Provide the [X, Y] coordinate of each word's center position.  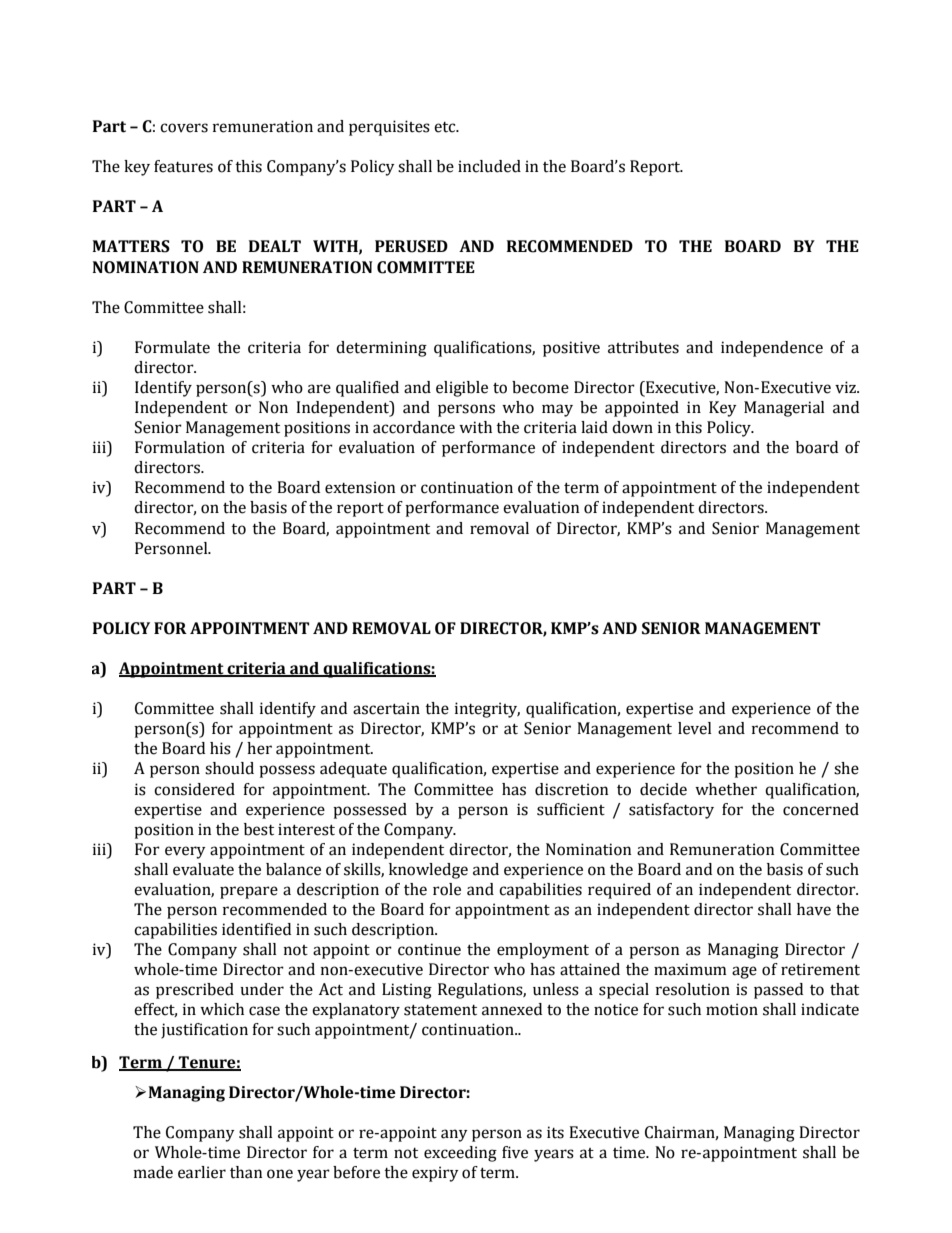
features [183, 166]
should [229, 768]
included [489, 166]
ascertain [386, 708]
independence [772, 349]
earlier [202, 1172]
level [695, 728]
